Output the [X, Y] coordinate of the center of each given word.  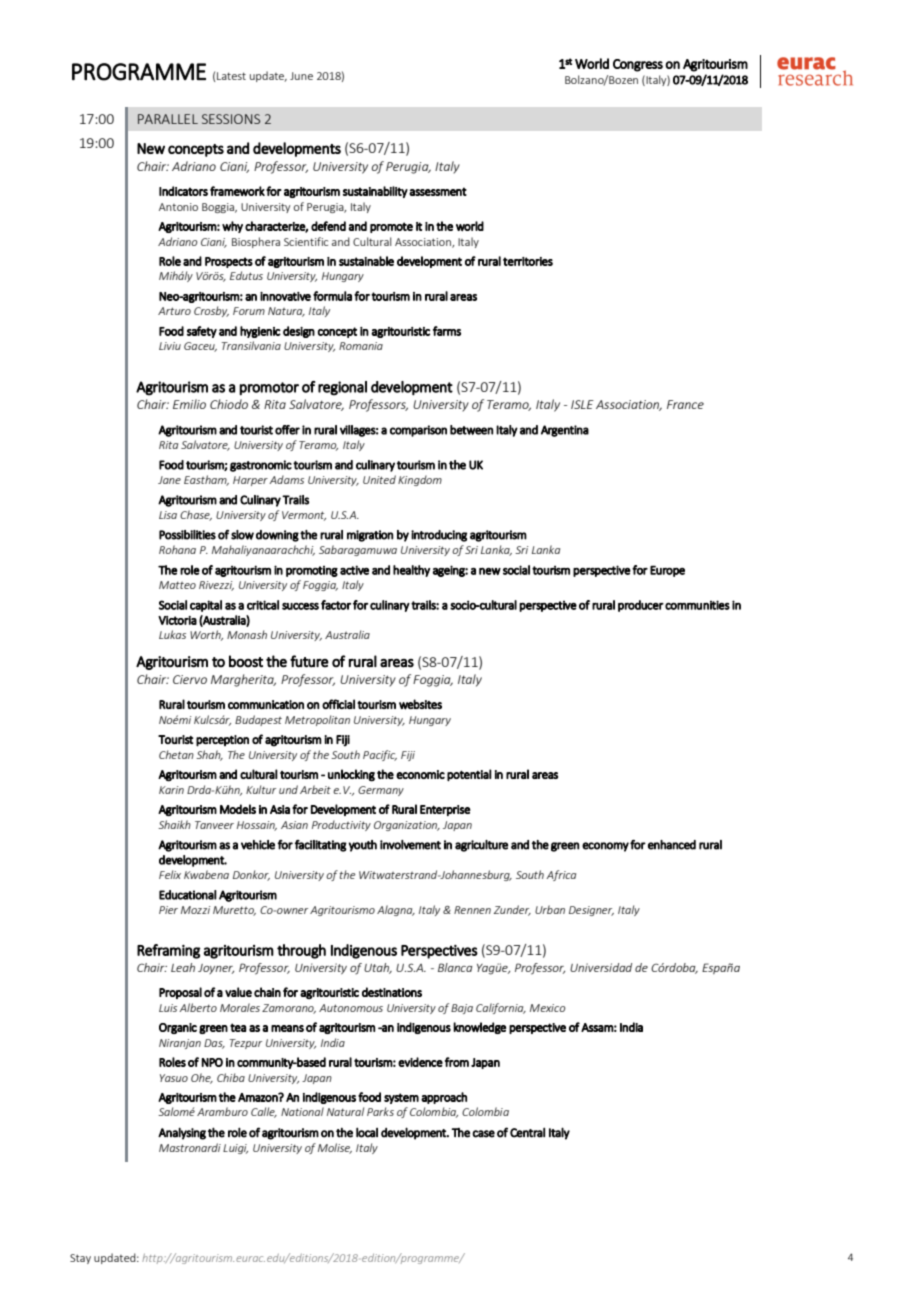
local [367, 1132]
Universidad [601, 967]
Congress [638, 65]
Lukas [172, 634]
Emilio [189, 404]
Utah [378, 968]
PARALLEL [168, 119]
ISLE [582, 404]
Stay [80, 1259]
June [301, 76]
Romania [361, 346]
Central [527, 1132]
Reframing [168, 951]
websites [420, 704]
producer [641, 606]
